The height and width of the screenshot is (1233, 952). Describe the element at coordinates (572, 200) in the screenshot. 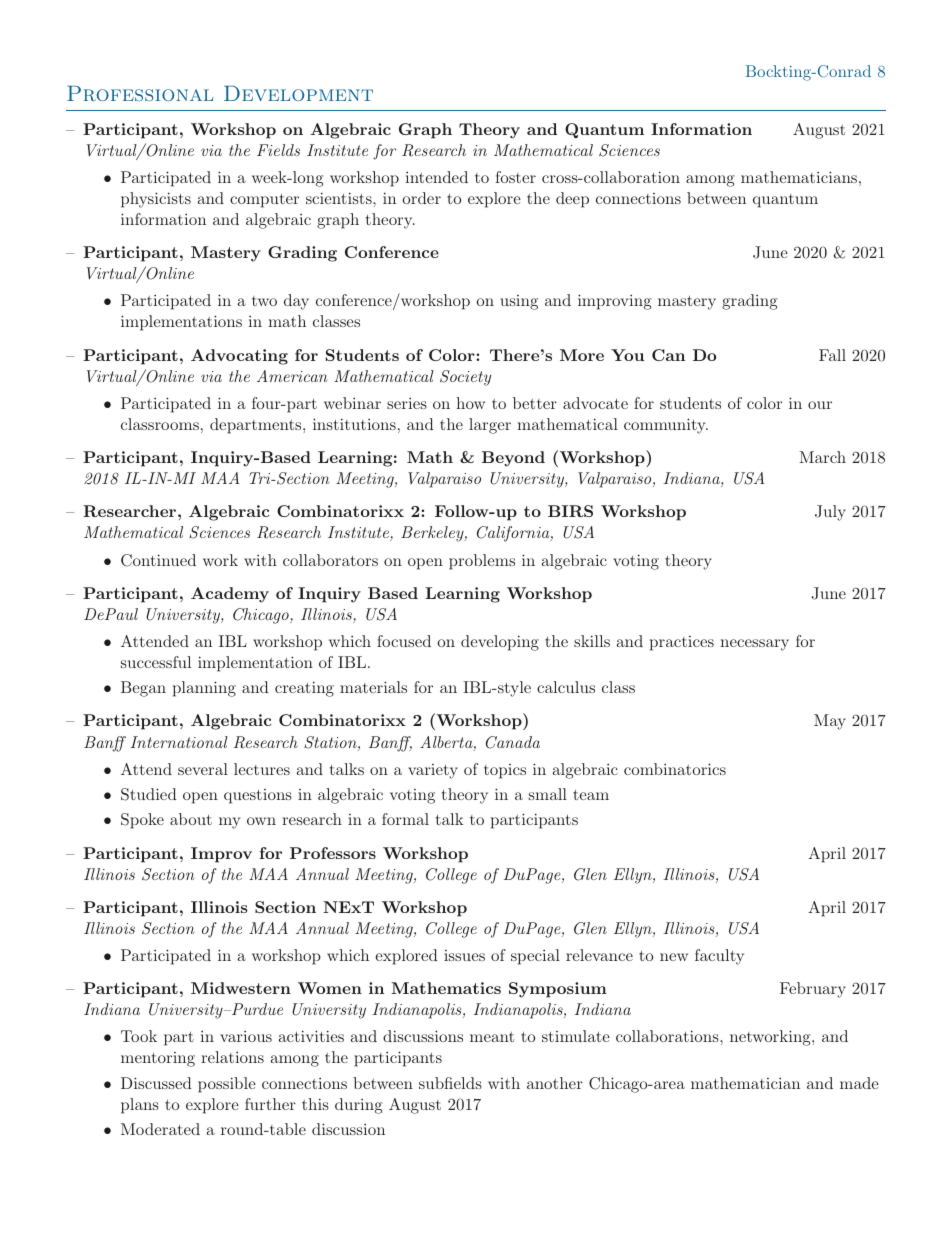

I see `deep` at that location.
